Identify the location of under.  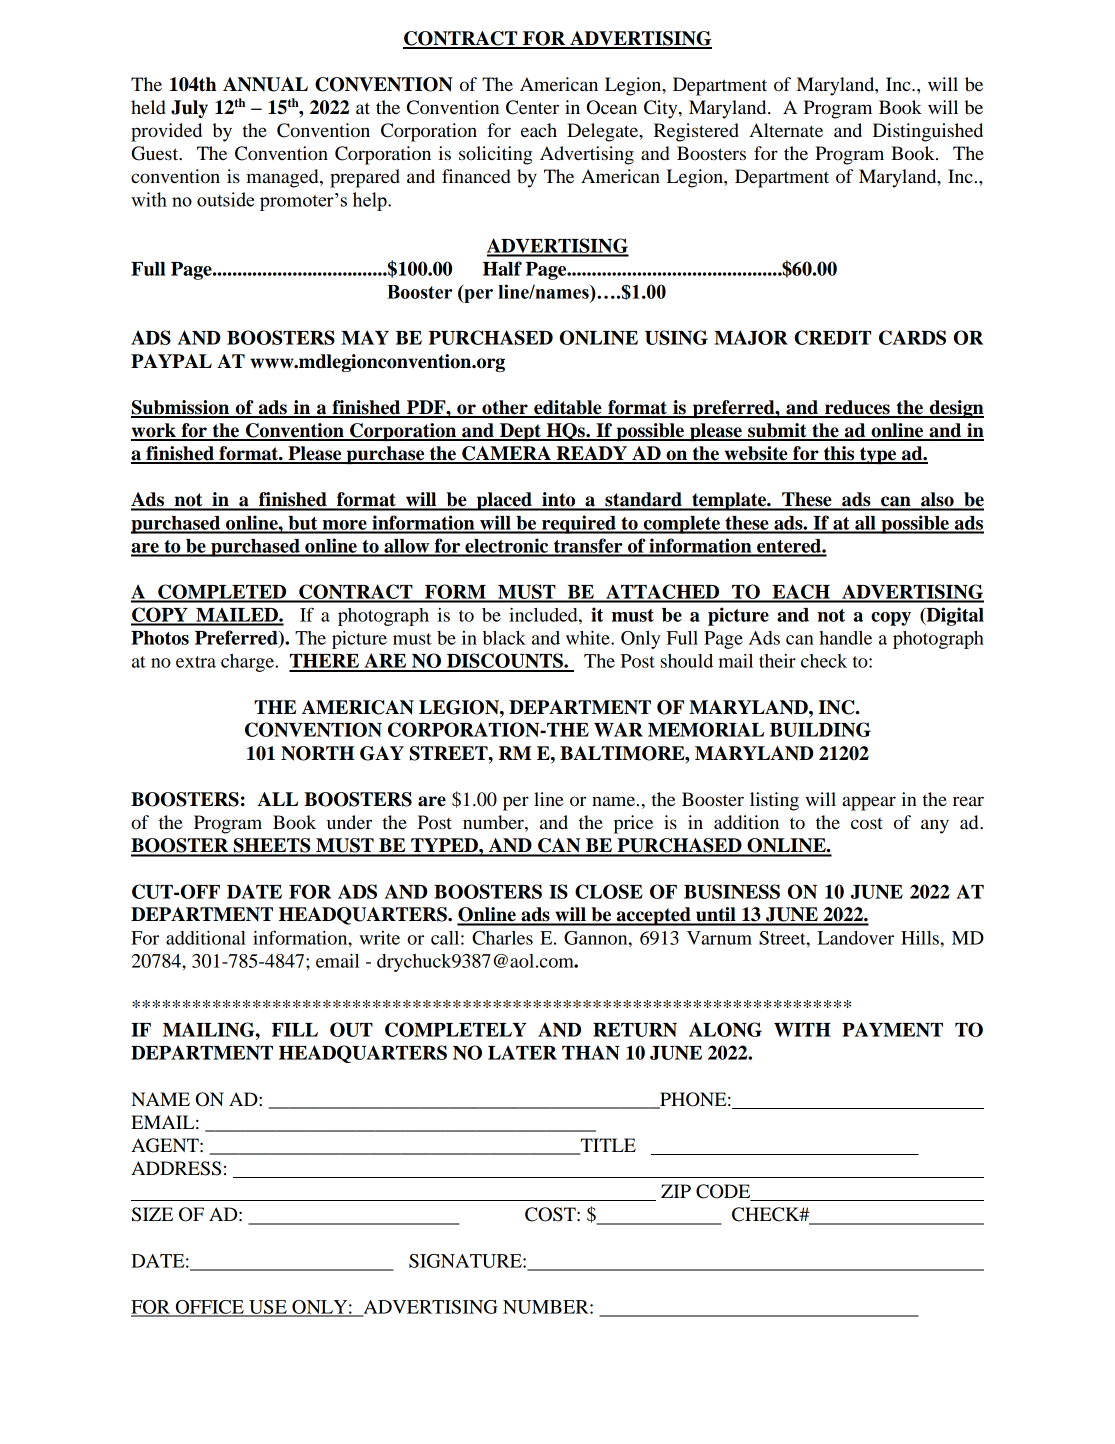
(349, 822).
